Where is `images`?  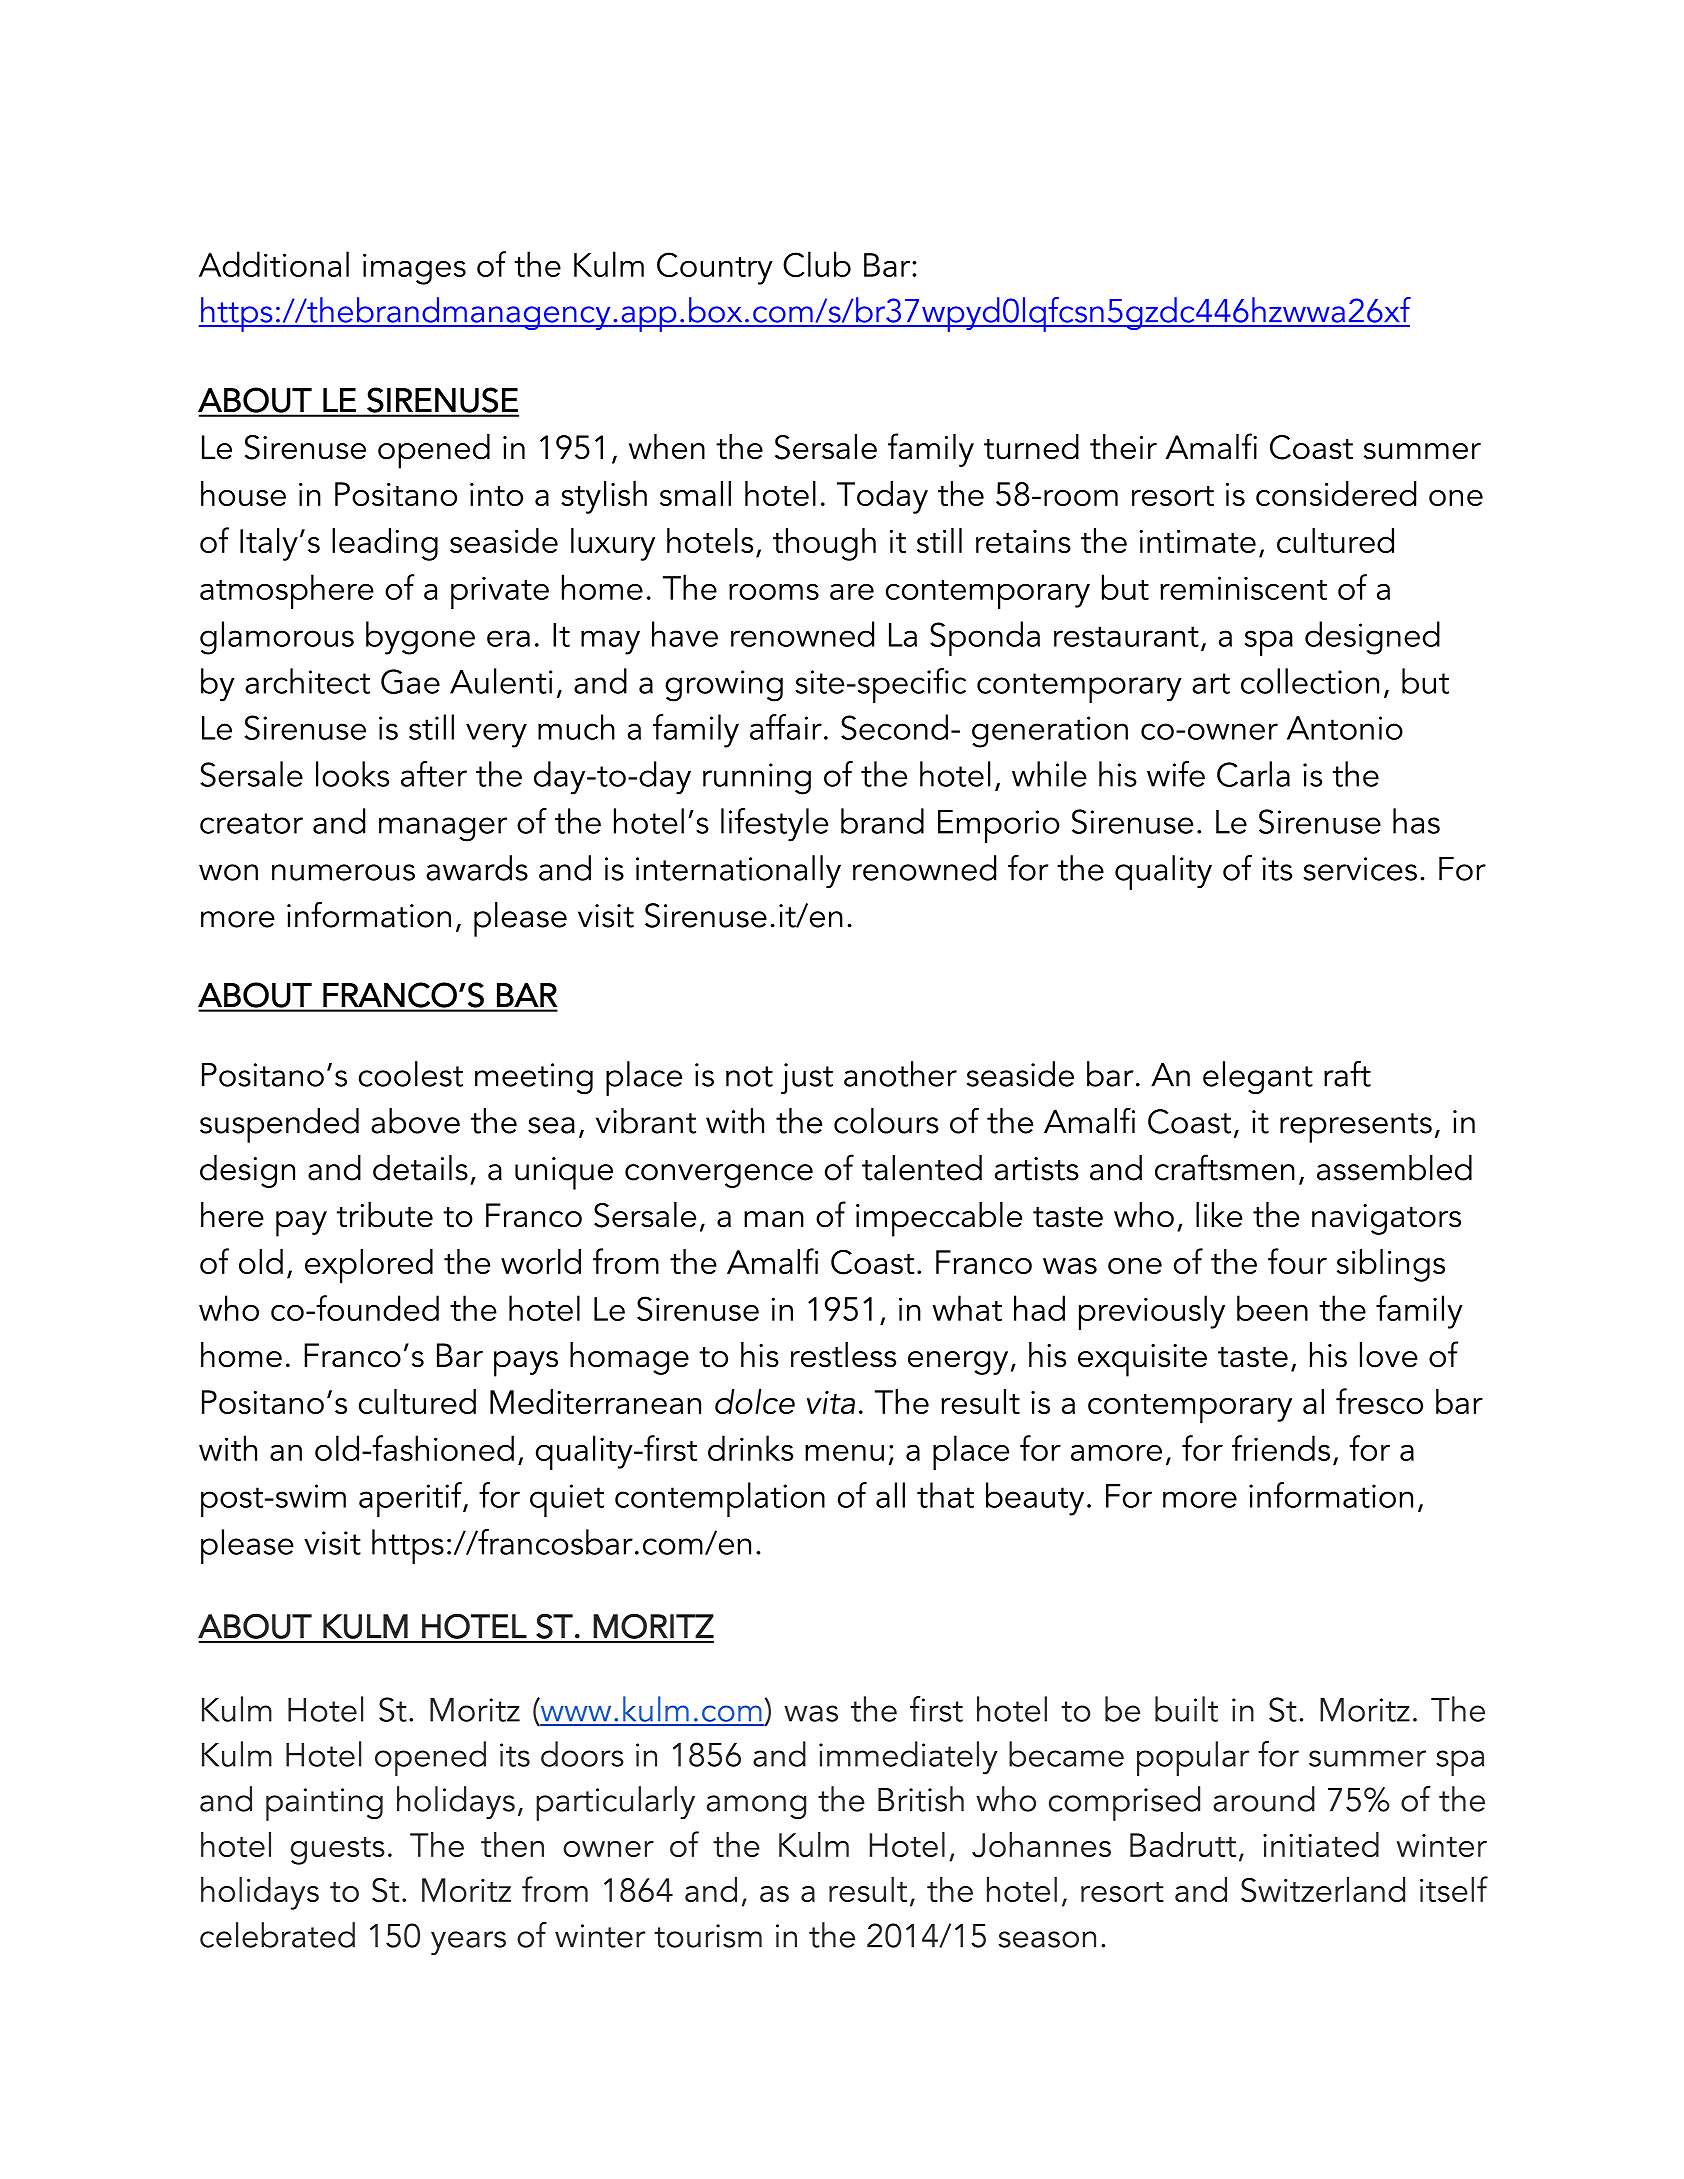
images is located at coordinates (414, 269).
